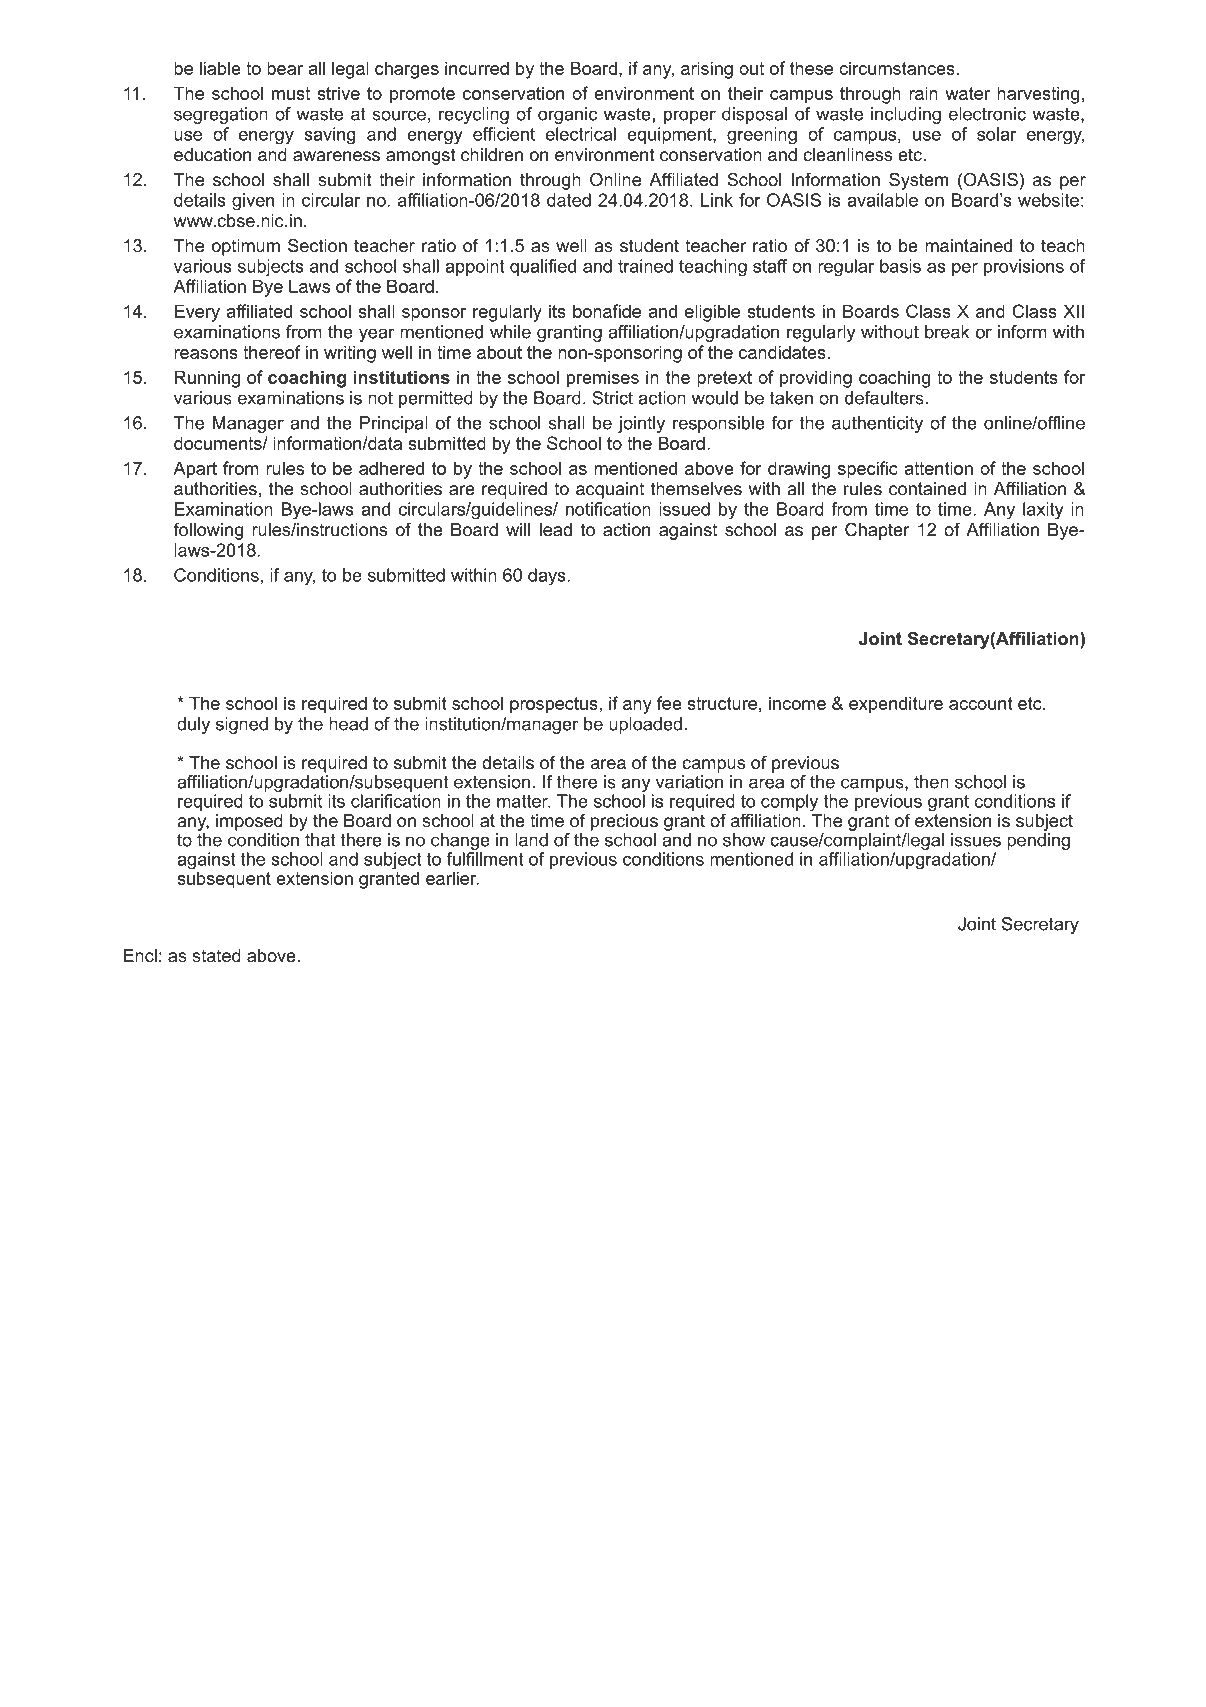 This document has height=1707, width=1206. What do you see at coordinates (547, 577) in the document?
I see `days` at bounding box center [547, 577].
